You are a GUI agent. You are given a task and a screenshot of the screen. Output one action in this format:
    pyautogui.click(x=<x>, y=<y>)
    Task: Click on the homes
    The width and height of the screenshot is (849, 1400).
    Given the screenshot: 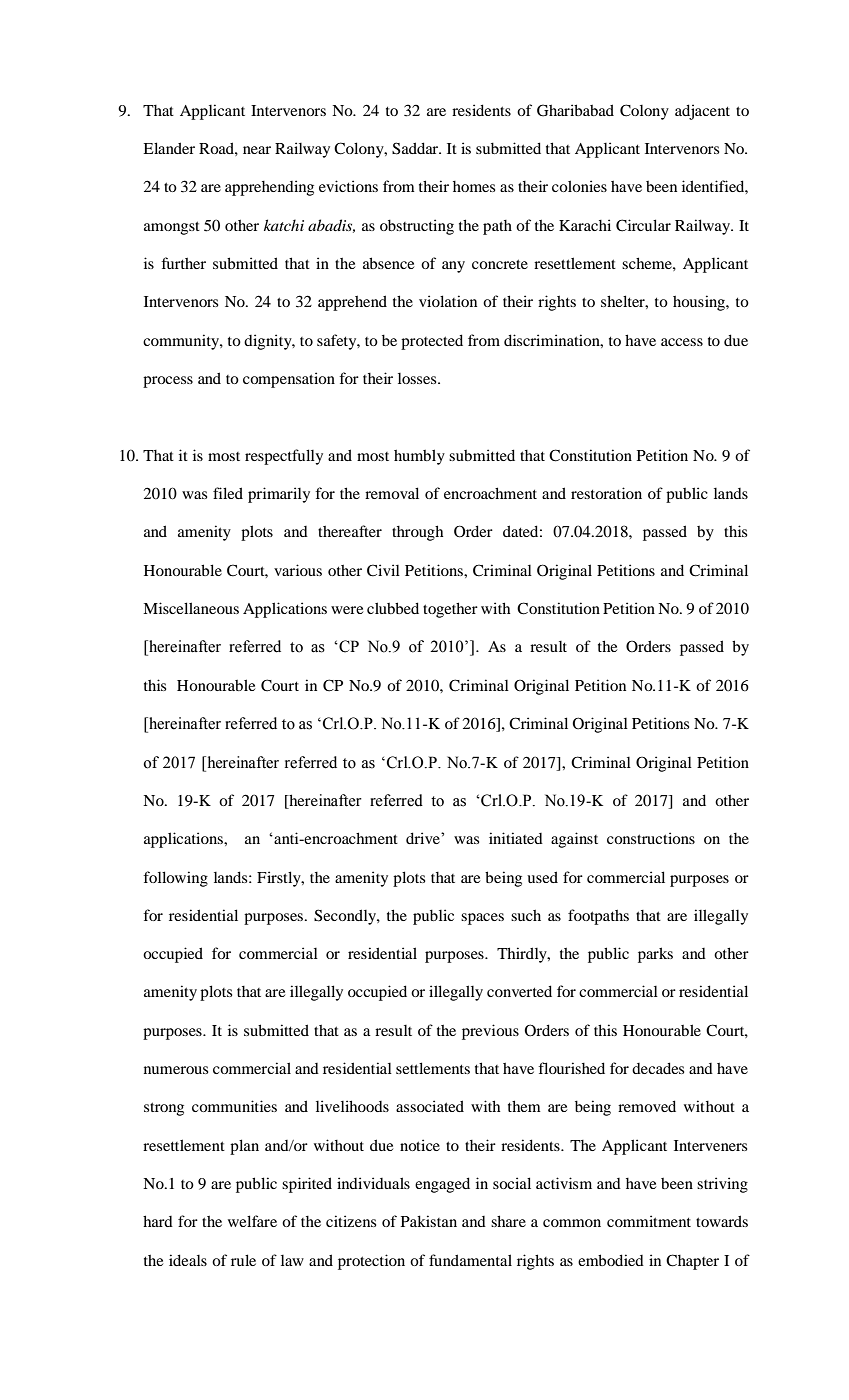 What is the action you would take?
    pyautogui.click(x=474, y=186)
